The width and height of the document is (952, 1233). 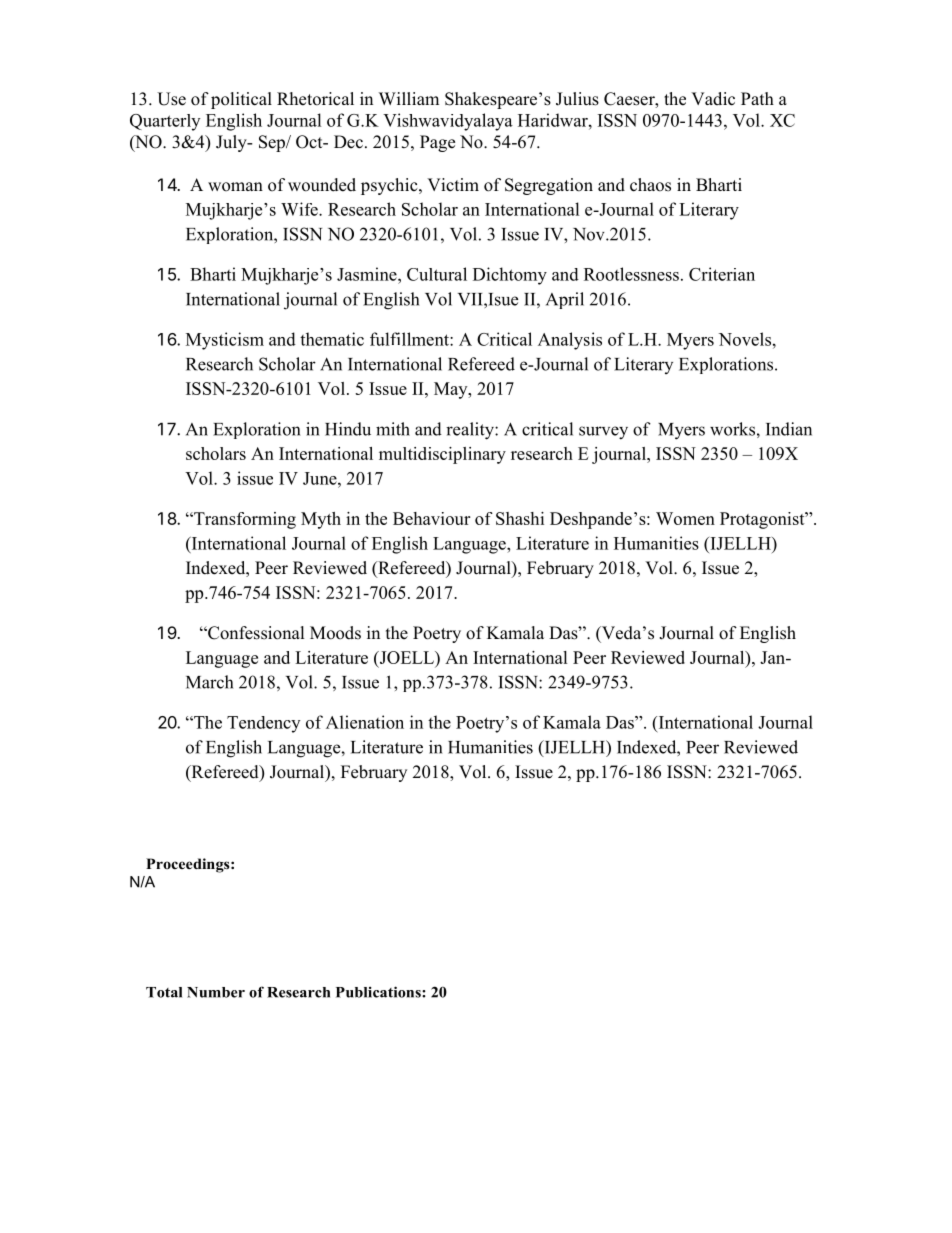 What do you see at coordinates (520, 518) in the document?
I see `Shashi` at bounding box center [520, 518].
